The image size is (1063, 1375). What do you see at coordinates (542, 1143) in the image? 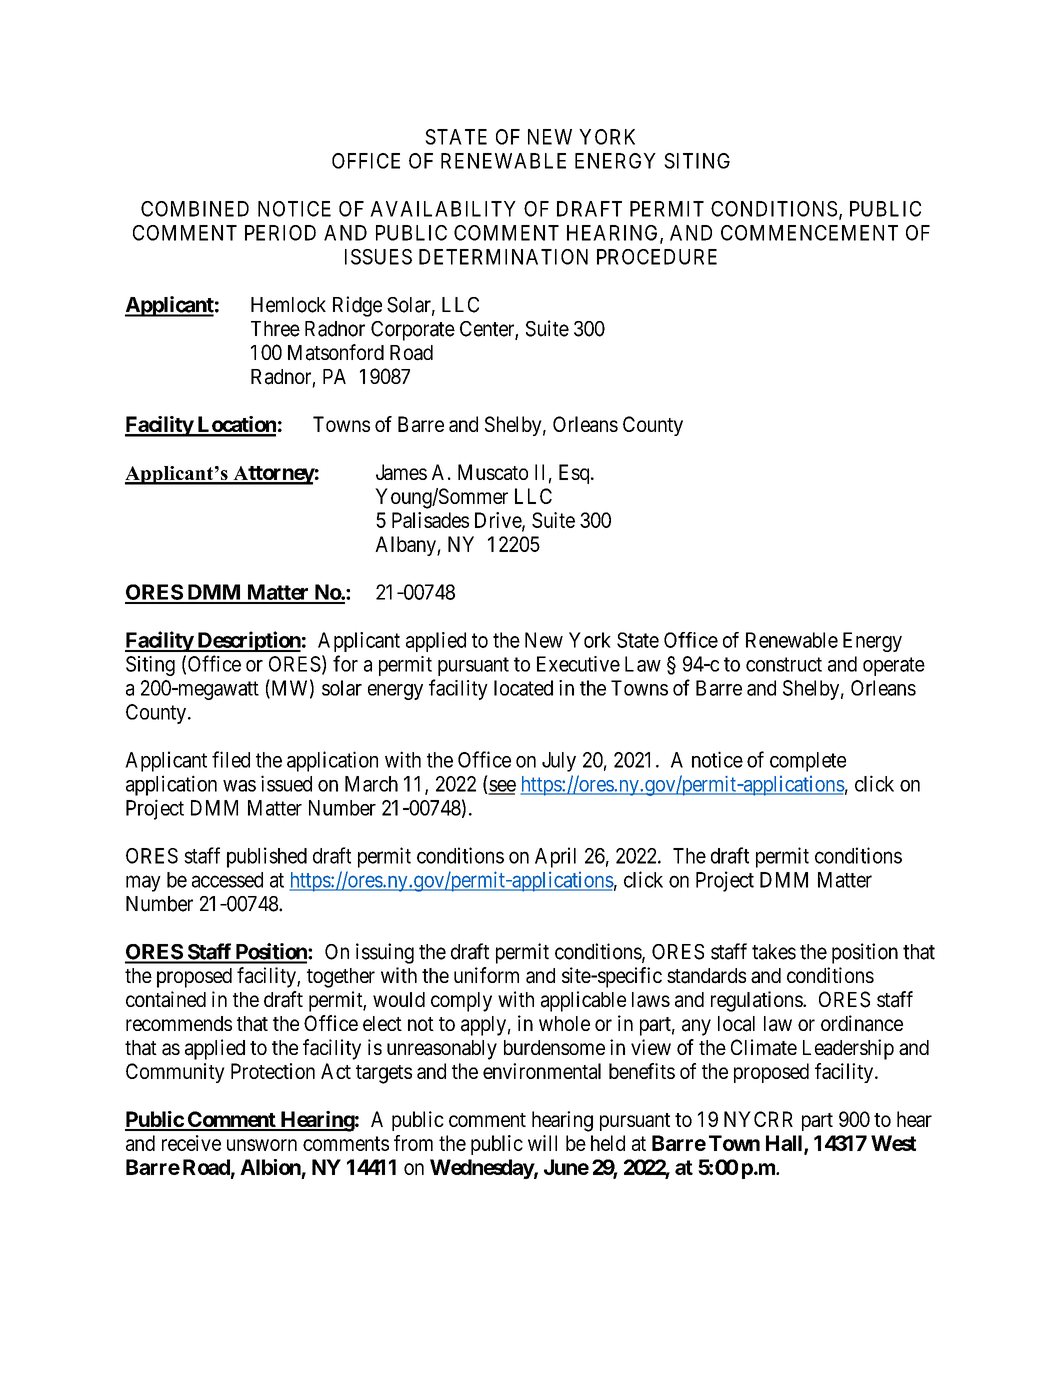
I see `will` at bounding box center [542, 1143].
